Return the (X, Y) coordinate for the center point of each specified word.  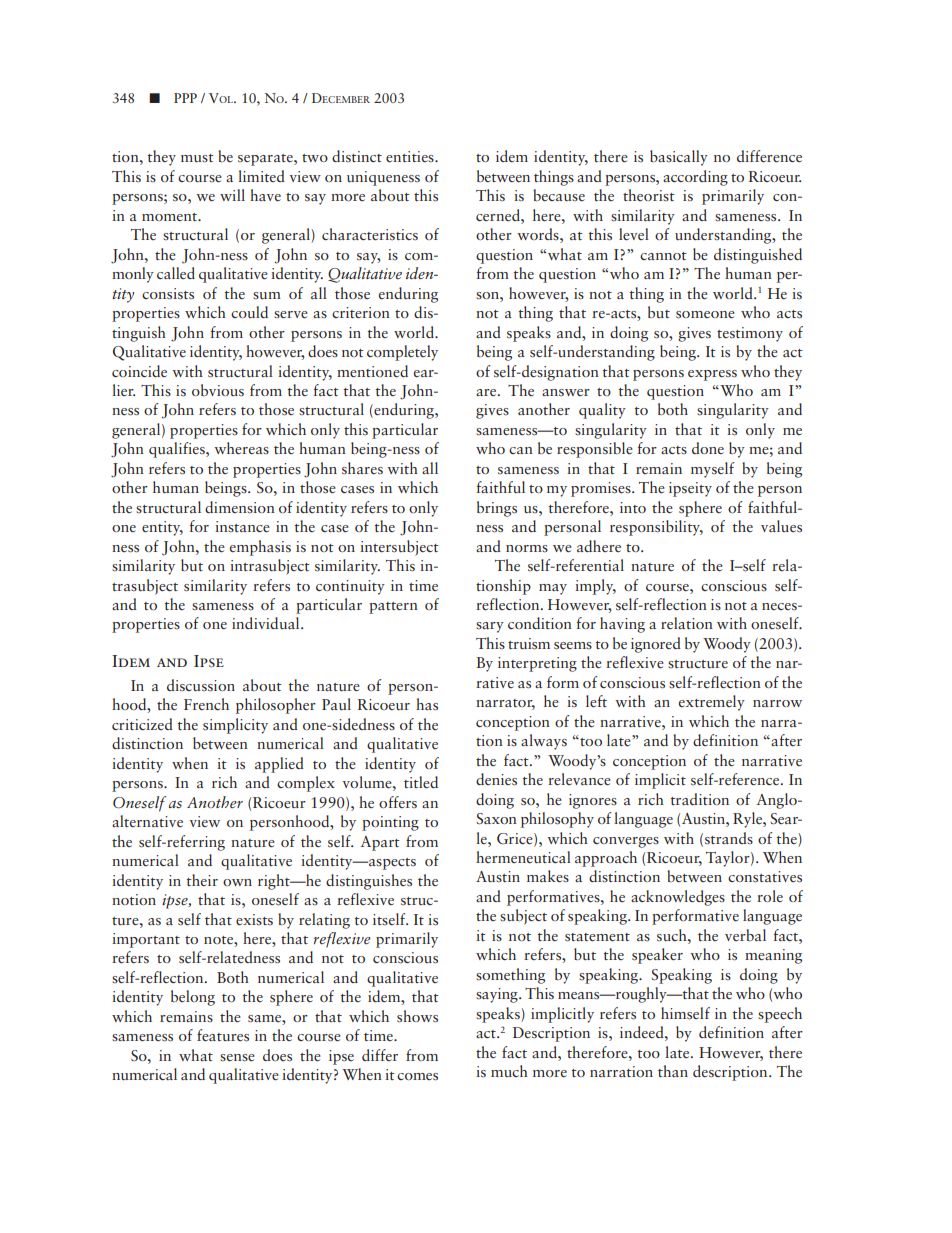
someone (705, 315)
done (708, 448)
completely (402, 353)
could (249, 312)
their (202, 880)
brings (497, 509)
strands (729, 838)
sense (237, 1058)
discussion (201, 685)
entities (411, 157)
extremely (712, 703)
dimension (240, 507)
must (197, 158)
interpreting (537, 664)
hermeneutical (523, 857)
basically (679, 158)
